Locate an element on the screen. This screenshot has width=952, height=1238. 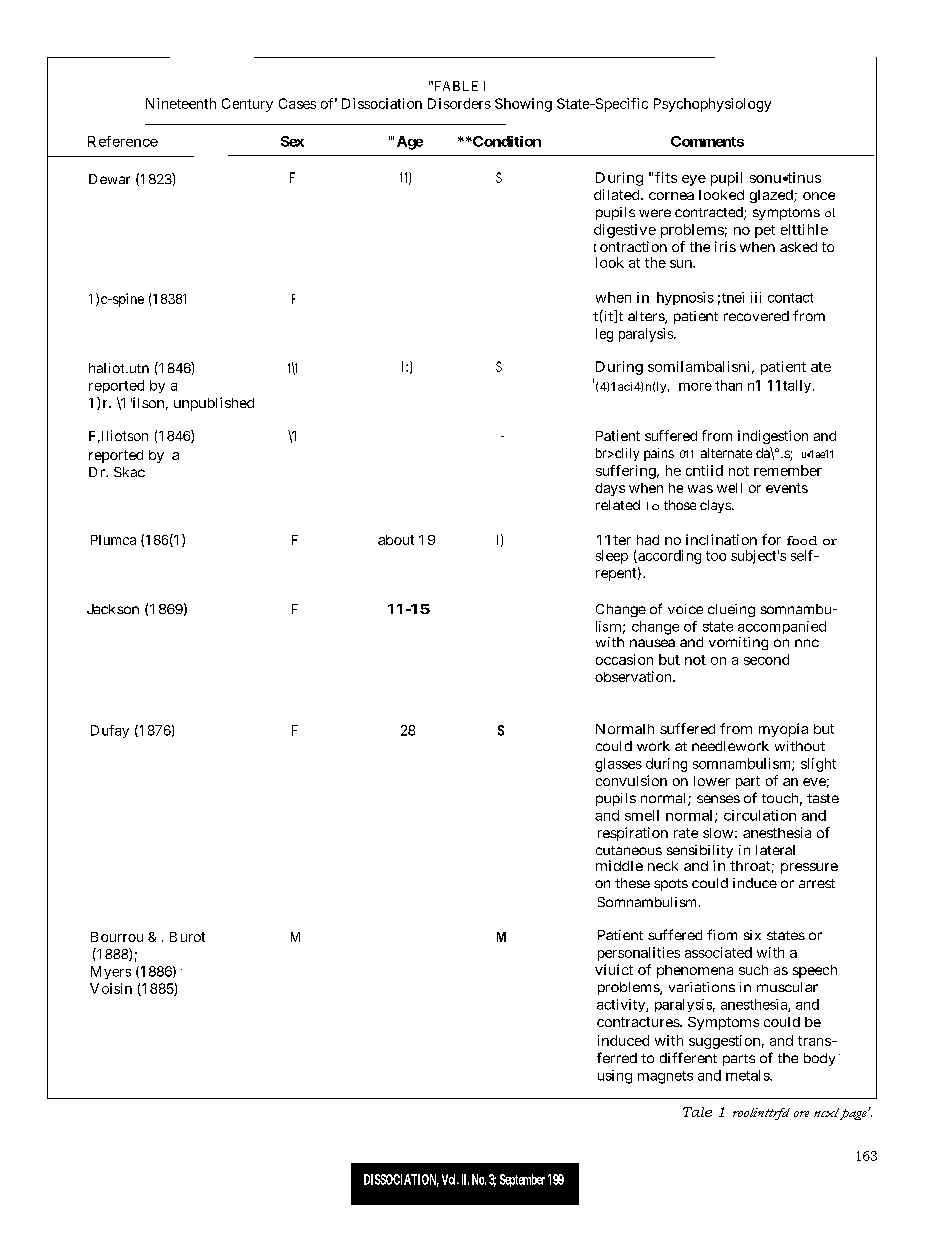
Psychophysiology is located at coordinates (712, 105).
